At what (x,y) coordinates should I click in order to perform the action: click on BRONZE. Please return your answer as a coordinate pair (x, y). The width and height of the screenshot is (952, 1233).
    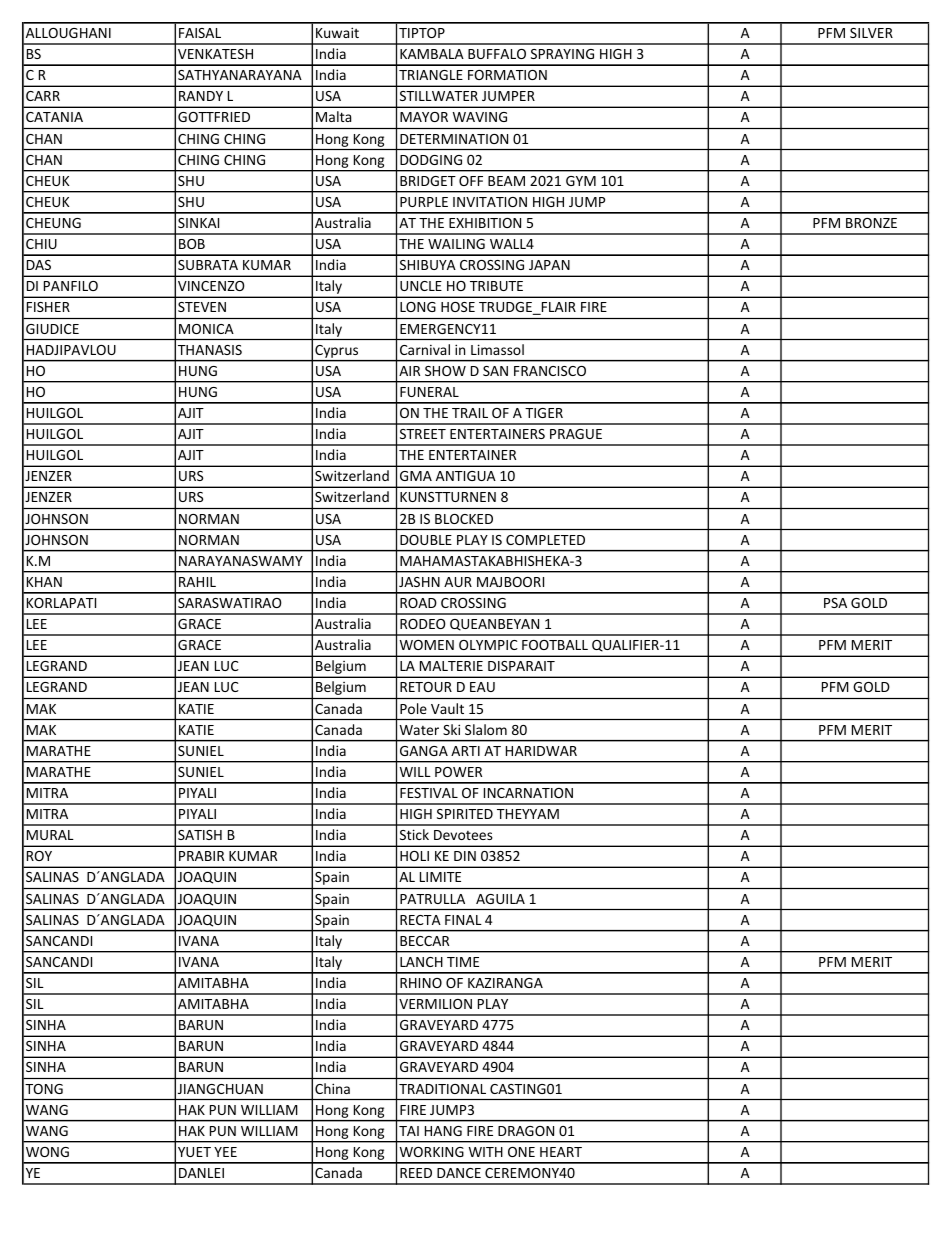
    Looking at the image, I should click on (871, 223).
